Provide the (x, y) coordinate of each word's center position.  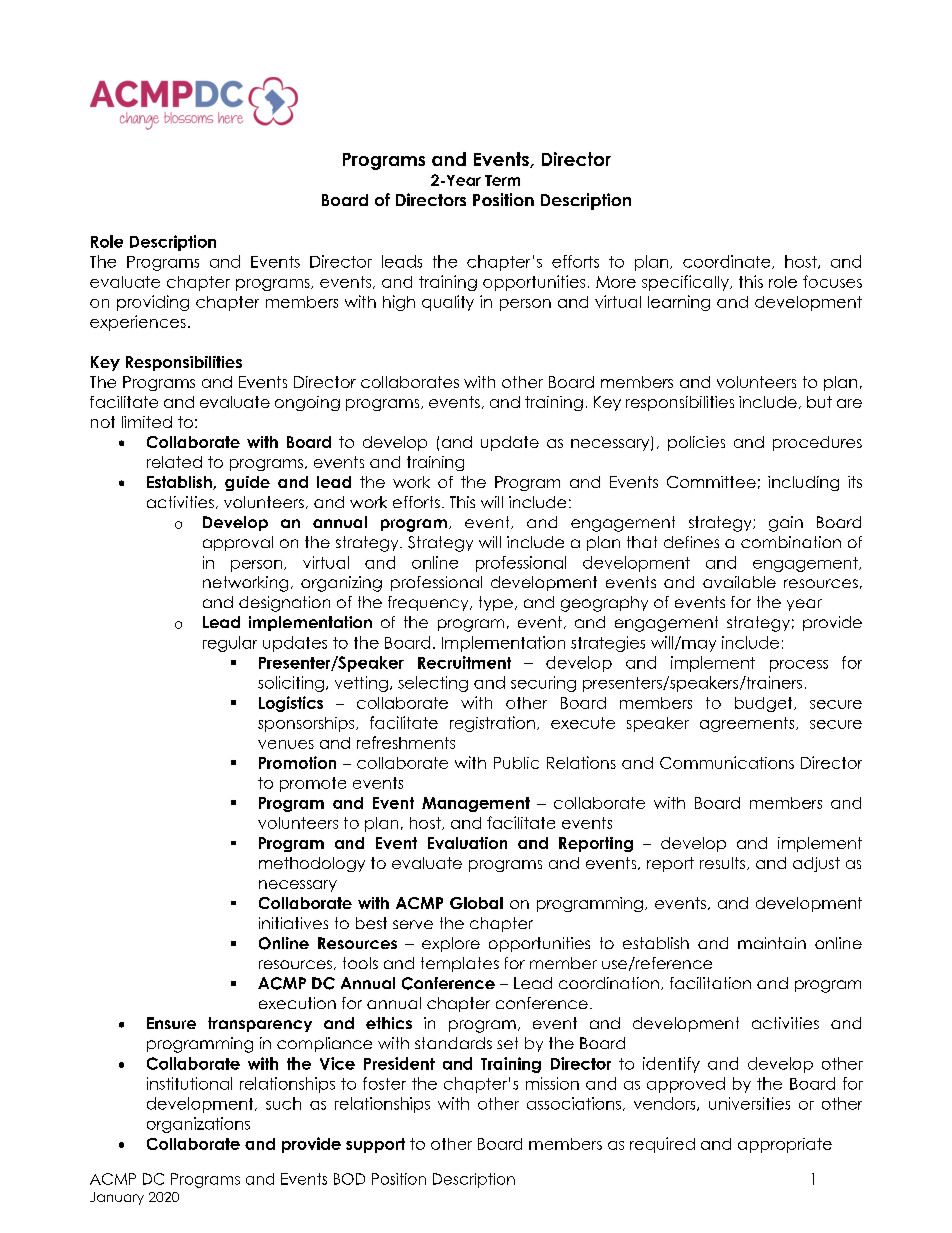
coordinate (728, 262)
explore (451, 944)
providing (153, 303)
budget (765, 704)
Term (502, 180)
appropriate (785, 1145)
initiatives (293, 923)
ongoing (307, 403)
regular (230, 644)
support (375, 1145)
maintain (772, 943)
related (174, 462)
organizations (198, 1125)
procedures (817, 443)
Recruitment (464, 662)
